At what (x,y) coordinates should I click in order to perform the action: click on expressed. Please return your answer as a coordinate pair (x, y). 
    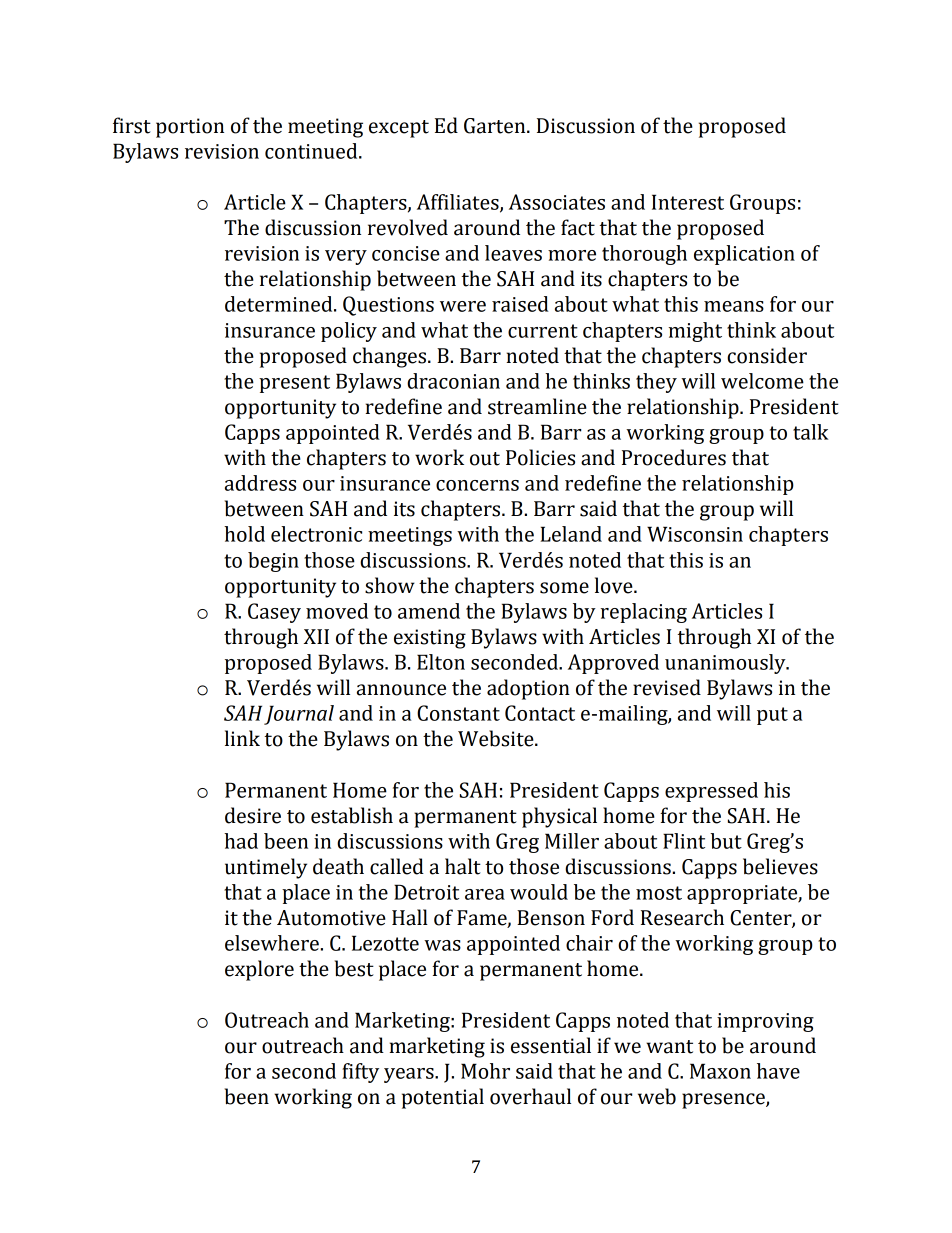
    Looking at the image, I should click on (711, 792).
